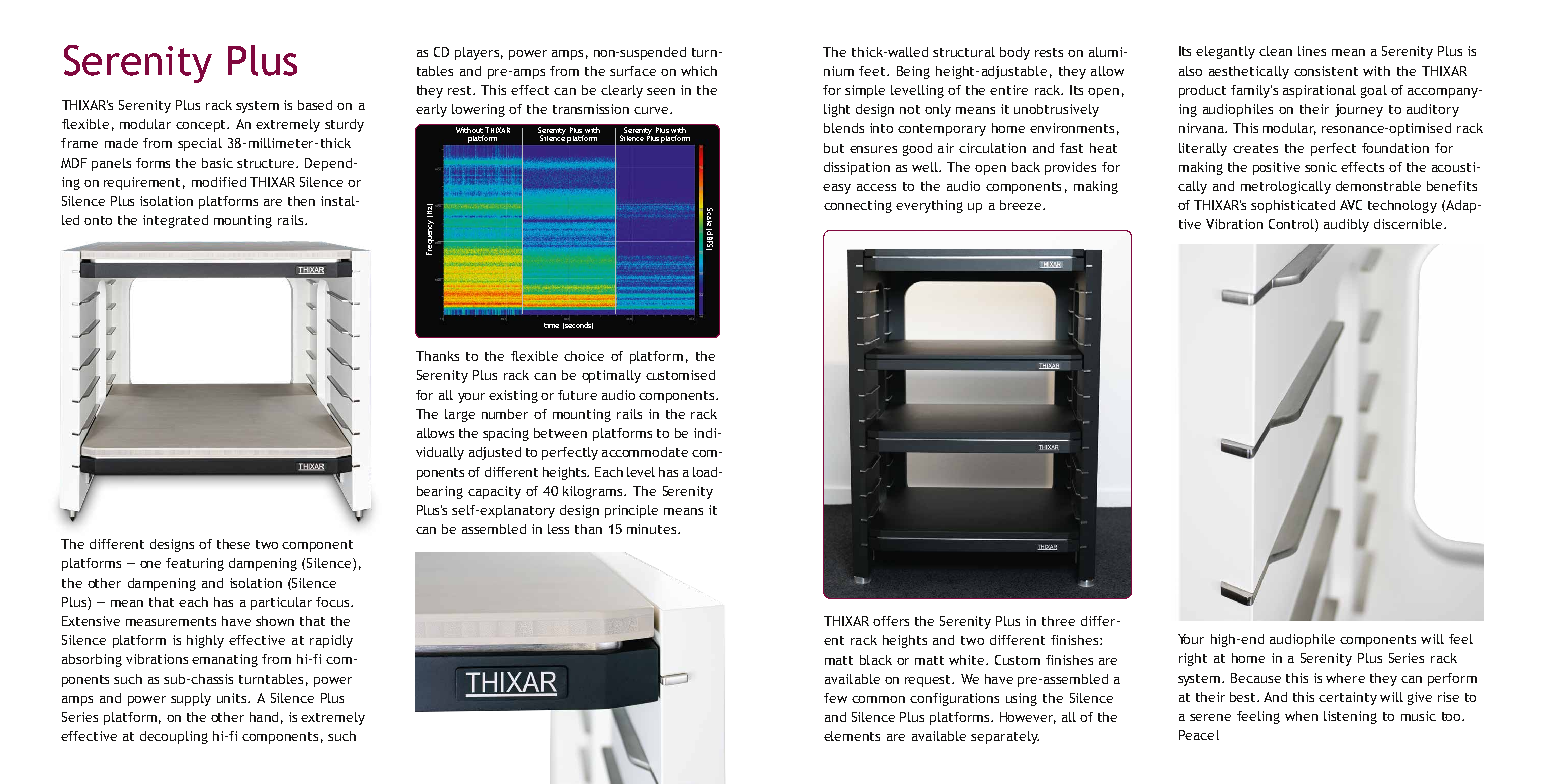 This screenshot has height=784, width=1547. What do you see at coordinates (1058, 621) in the screenshot?
I see `three` at bounding box center [1058, 621].
